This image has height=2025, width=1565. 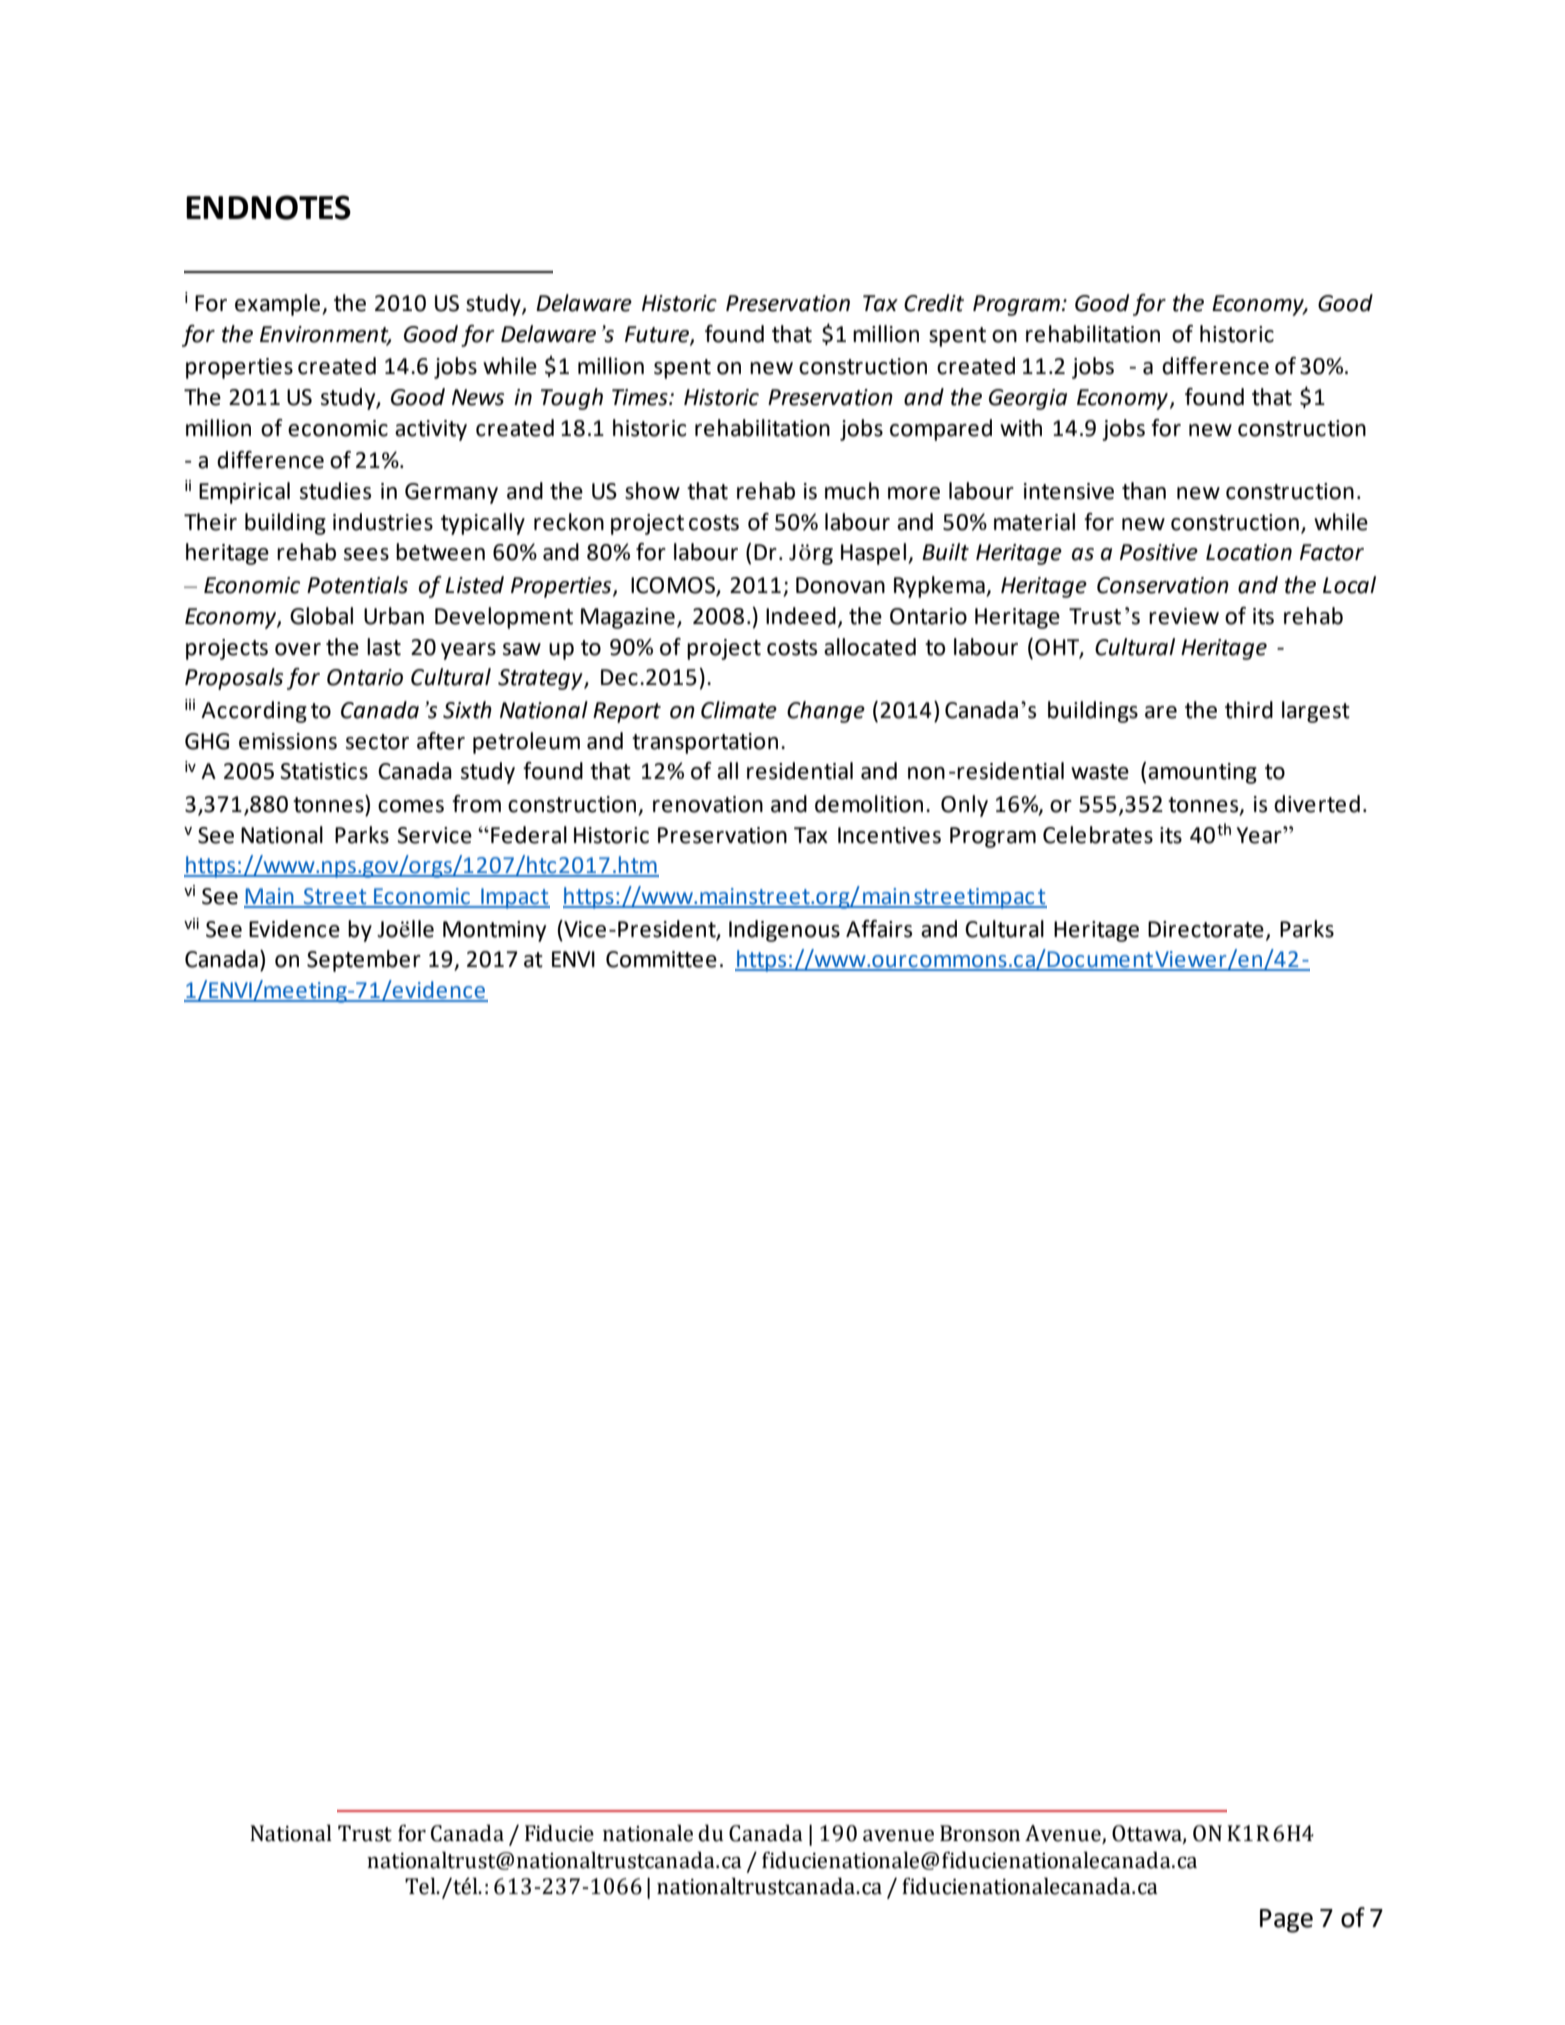 What do you see at coordinates (1206, 929) in the image?
I see `Directorate` at bounding box center [1206, 929].
